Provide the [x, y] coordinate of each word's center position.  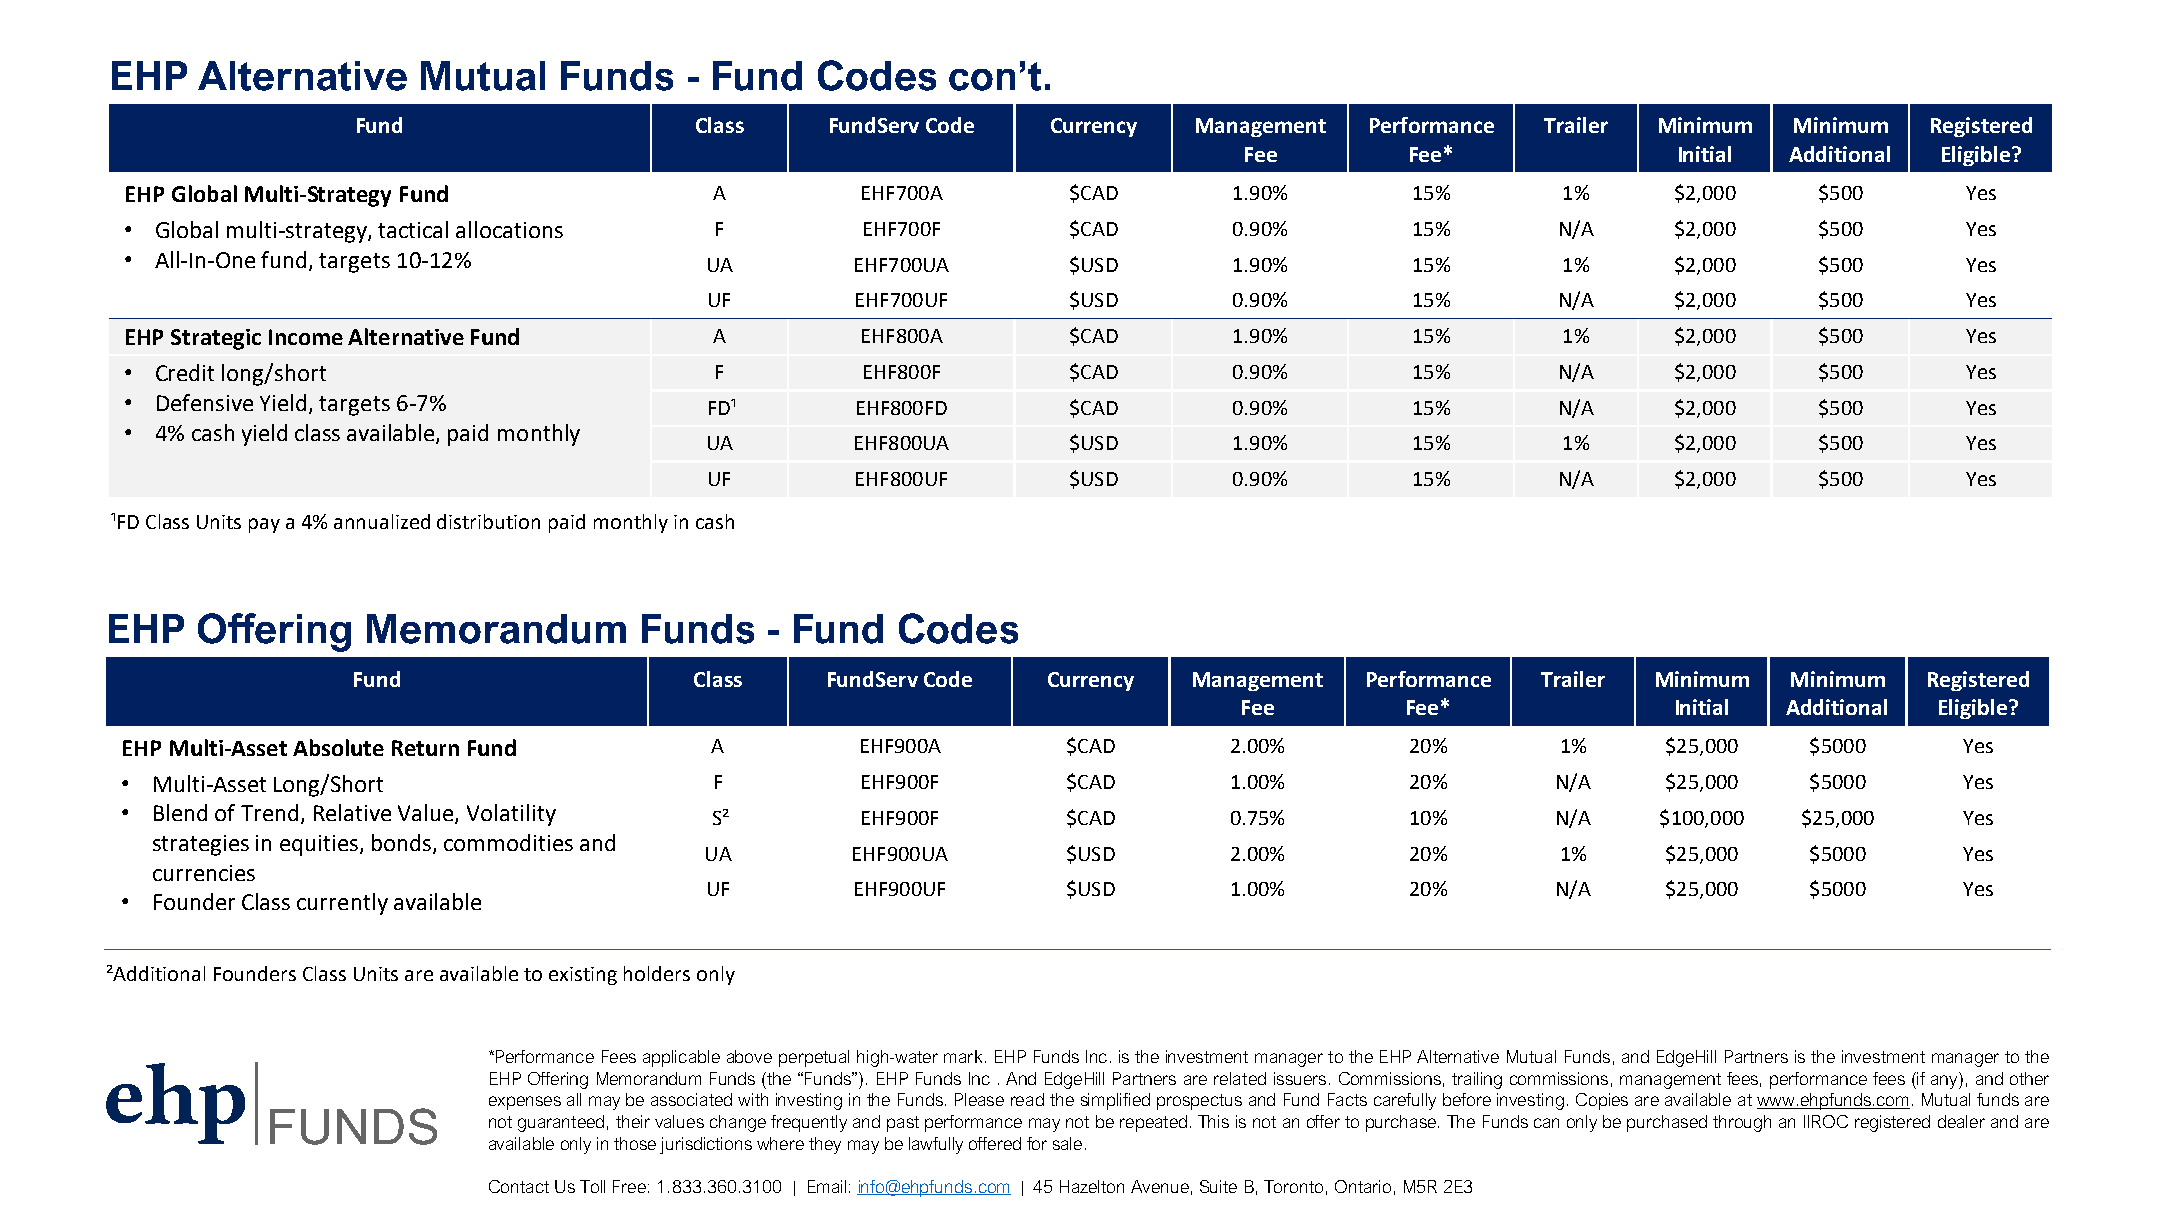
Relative [352, 812]
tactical [413, 229]
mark [963, 1056]
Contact [519, 1186]
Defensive [205, 402]
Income [306, 337]
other [2029, 1078]
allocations [509, 229]
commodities [508, 842]
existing [583, 976]
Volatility [511, 815]
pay [264, 525]
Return [425, 748]
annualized [382, 521]
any [1945, 1082]
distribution [488, 521]
